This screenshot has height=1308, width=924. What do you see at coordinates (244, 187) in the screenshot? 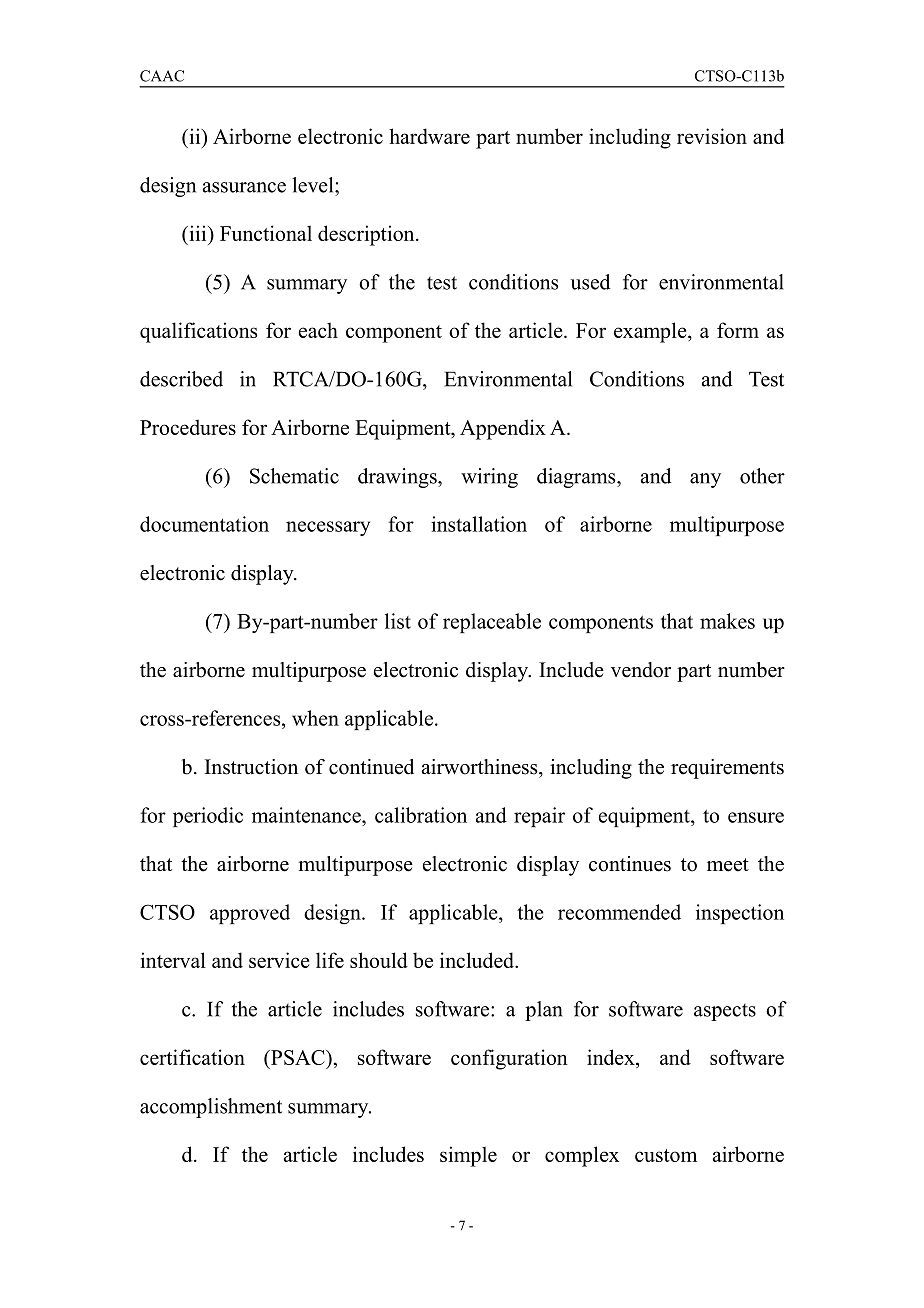
I see `assurance` at bounding box center [244, 187].
